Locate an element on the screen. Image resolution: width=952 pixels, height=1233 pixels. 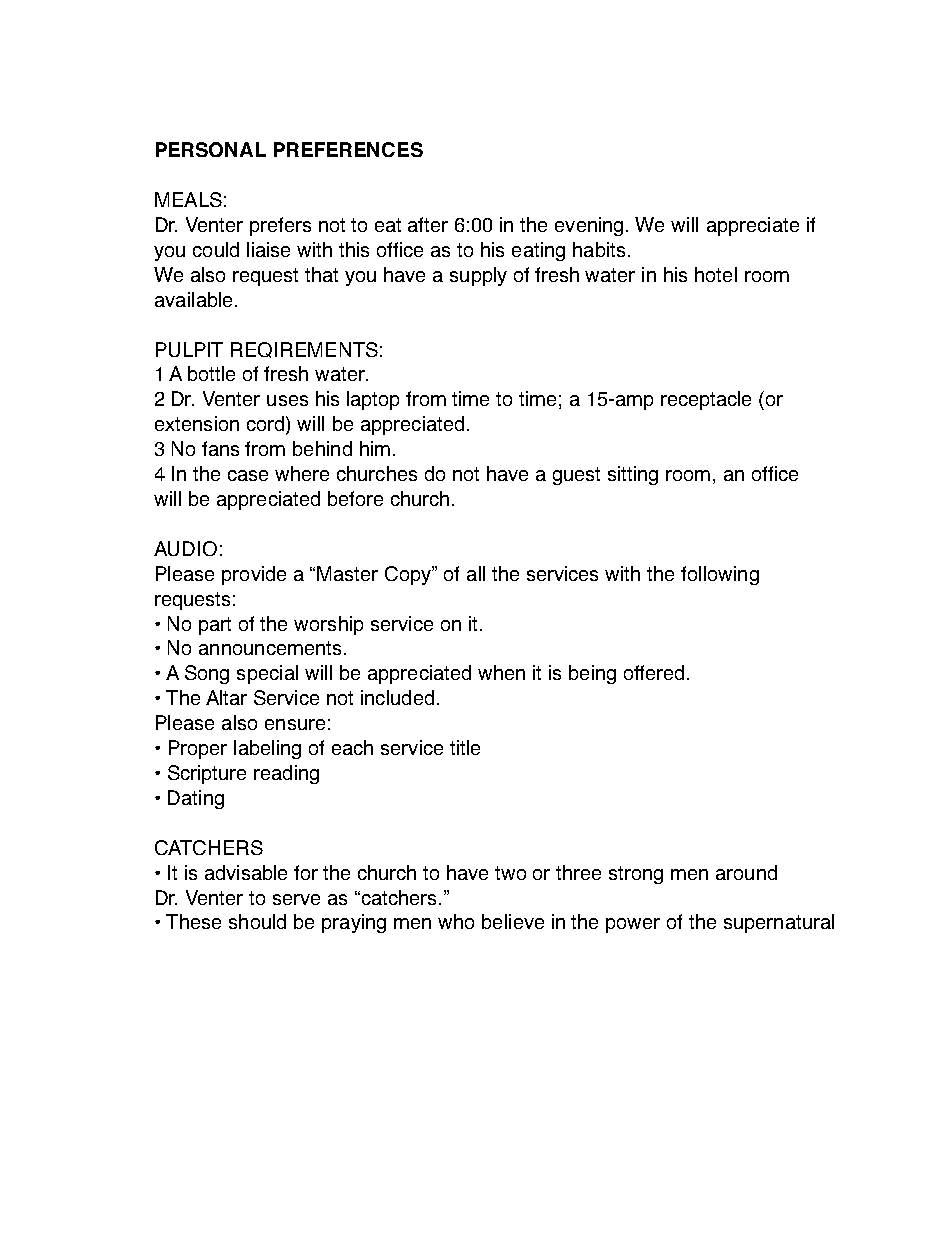
evening is located at coordinates (589, 226).
